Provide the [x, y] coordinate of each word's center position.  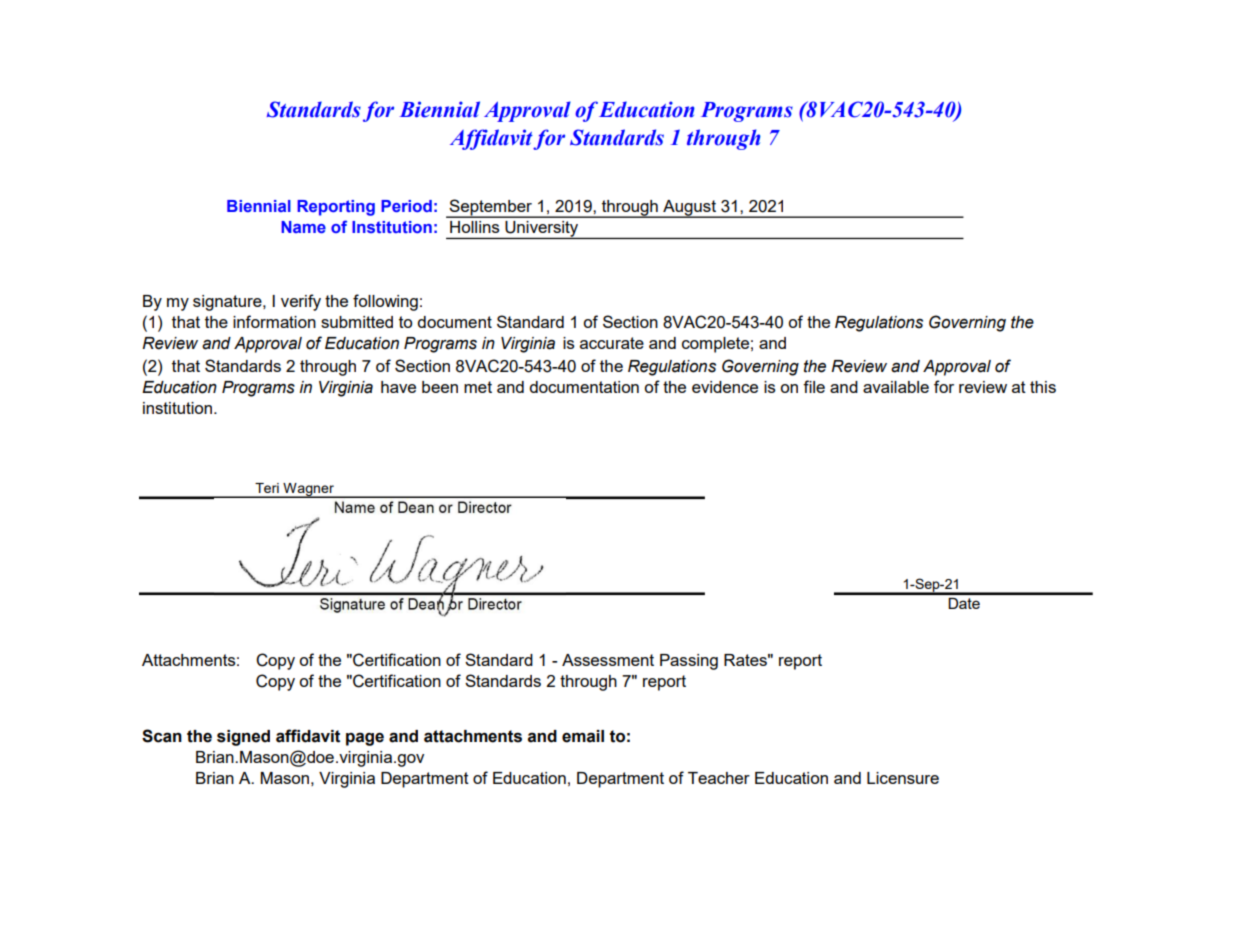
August [689, 209]
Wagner [308, 490]
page [365, 739]
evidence [725, 387]
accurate [612, 343]
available [896, 387]
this [1043, 387]
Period [406, 206]
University [542, 230]
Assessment [608, 660]
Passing [689, 662]
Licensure [903, 778]
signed [243, 738]
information [274, 321]
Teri [267, 488]
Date [964, 603]
